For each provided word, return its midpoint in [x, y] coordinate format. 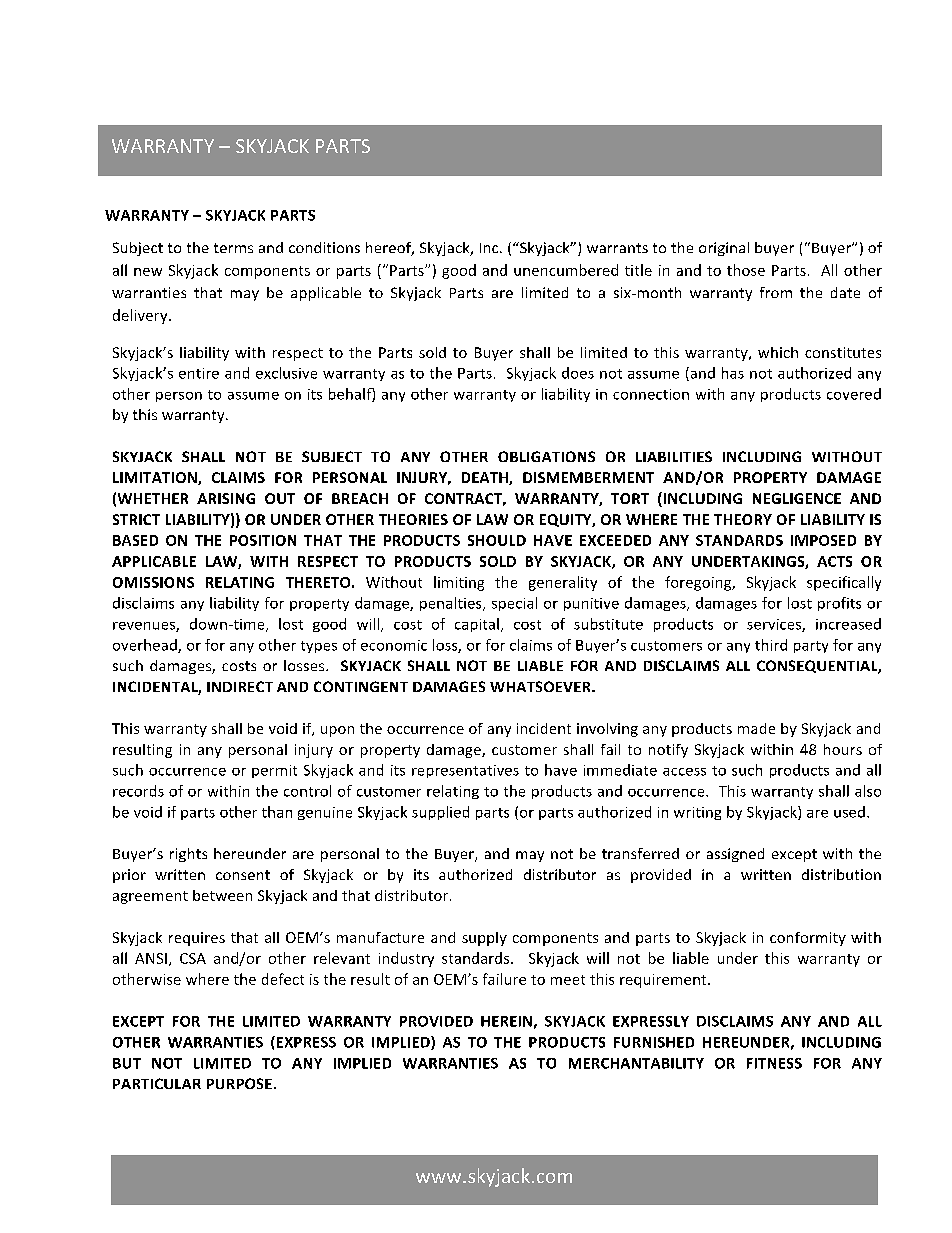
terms [233, 248]
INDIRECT [240, 686]
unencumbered [566, 270]
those [746, 270]
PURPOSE [239, 1083]
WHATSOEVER [541, 686]
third [771, 645]
